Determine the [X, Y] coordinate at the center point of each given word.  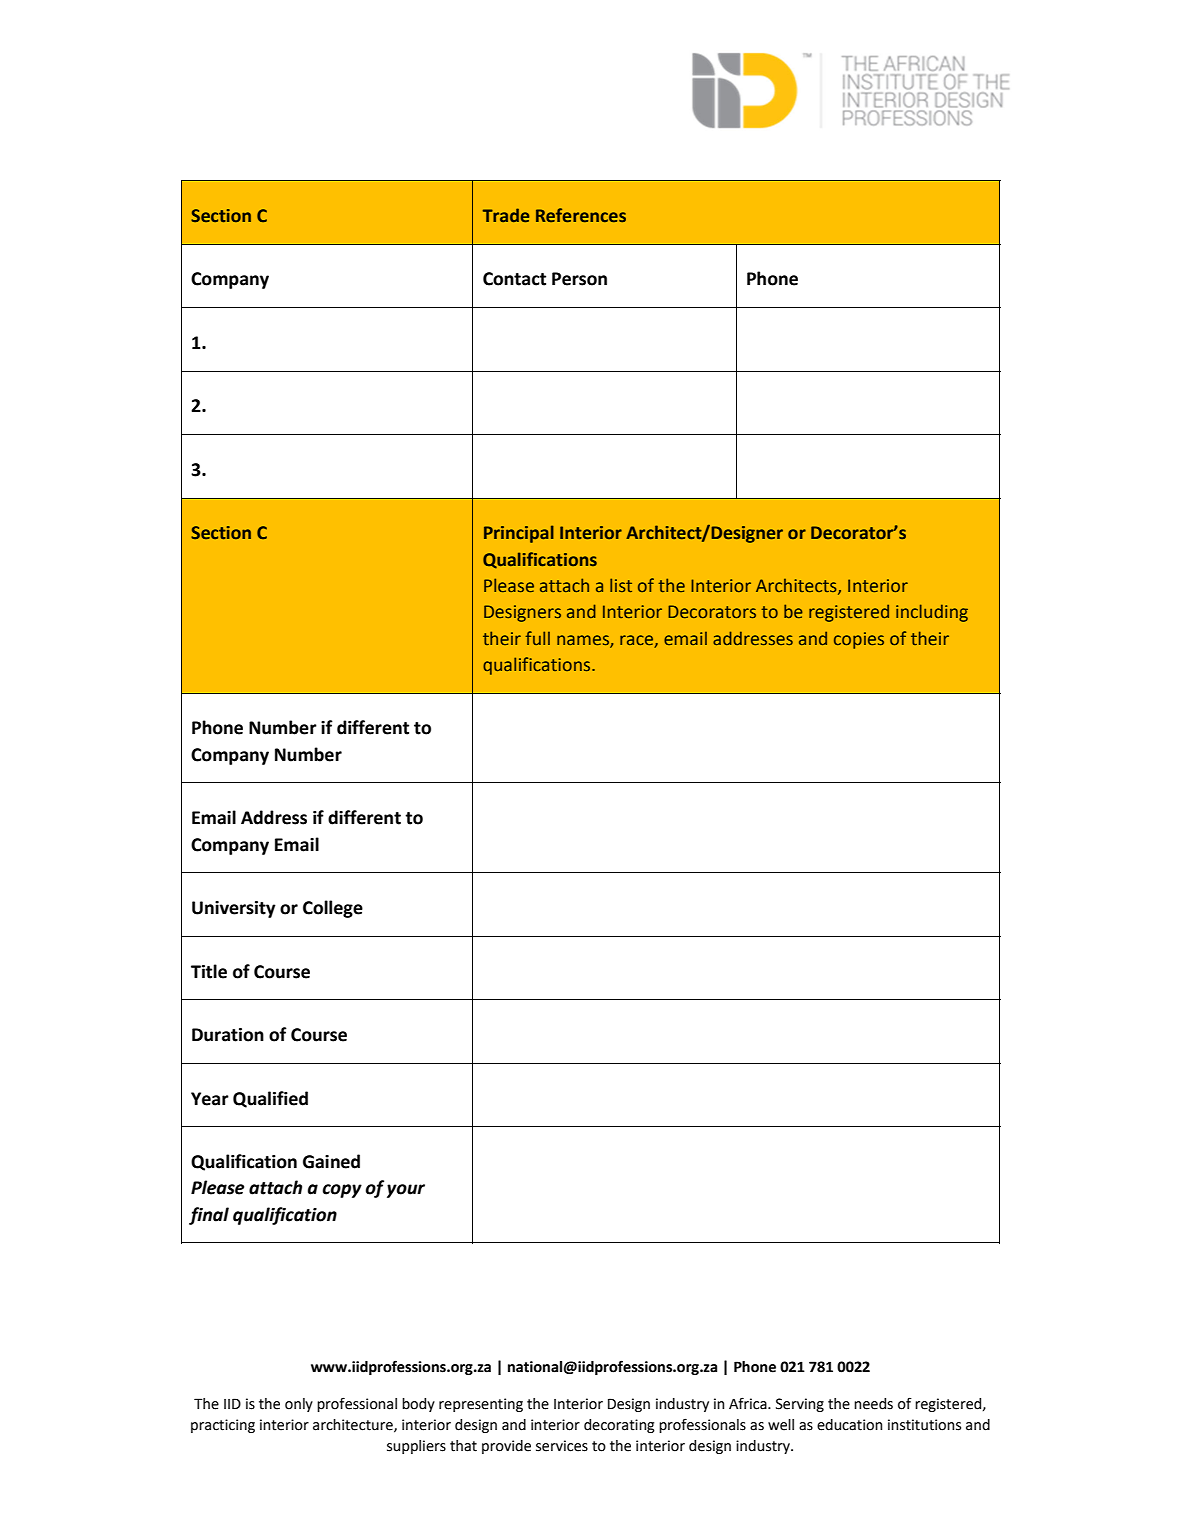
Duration [228, 1035]
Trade [506, 215]
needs [873, 1404]
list [621, 585]
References [581, 215]
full [538, 638]
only [299, 1405]
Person [579, 279]
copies [859, 640]
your [406, 1191]
